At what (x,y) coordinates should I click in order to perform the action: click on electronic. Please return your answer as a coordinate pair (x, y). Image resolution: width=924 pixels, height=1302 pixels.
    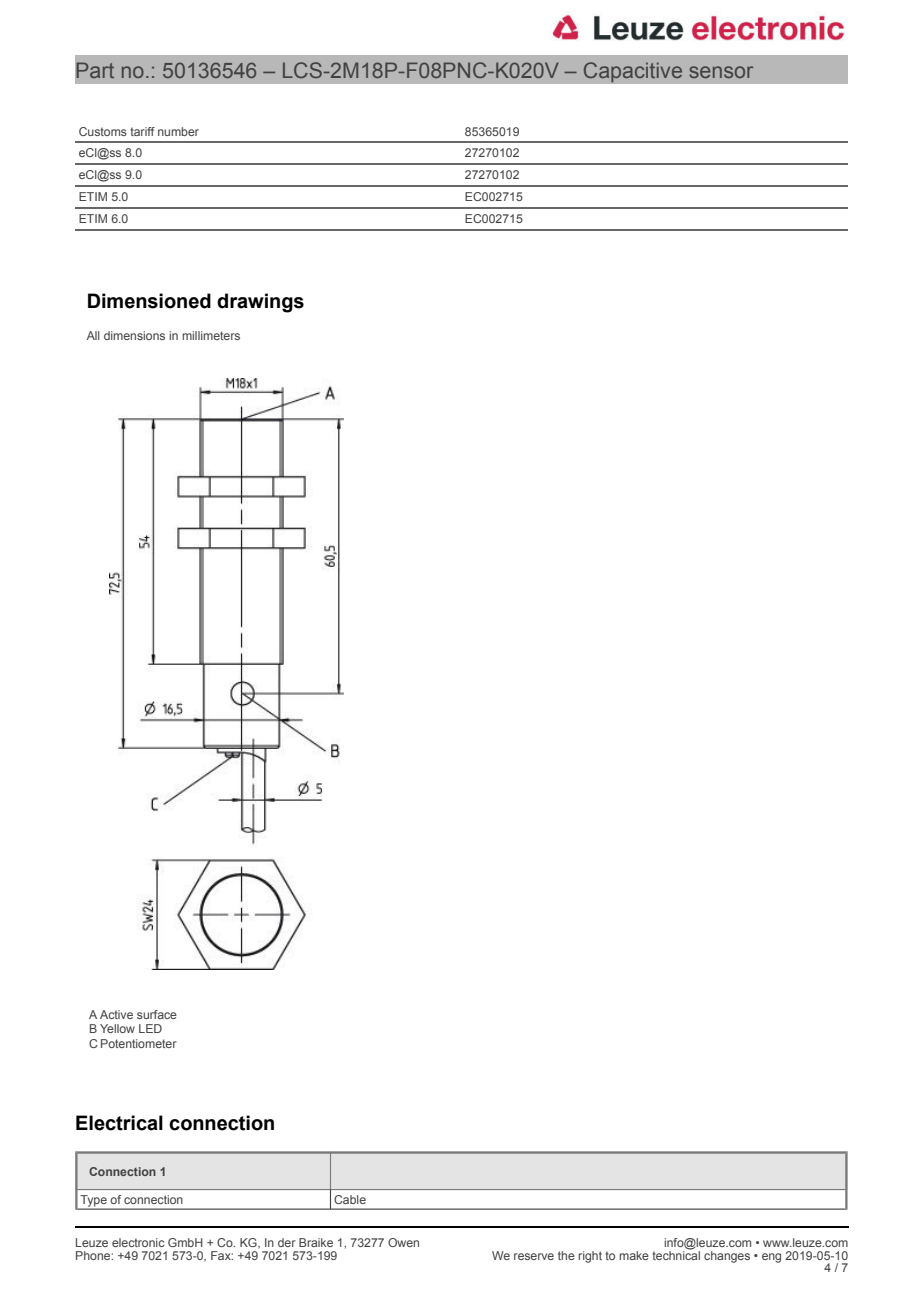
    Looking at the image, I should click on (138, 1242).
